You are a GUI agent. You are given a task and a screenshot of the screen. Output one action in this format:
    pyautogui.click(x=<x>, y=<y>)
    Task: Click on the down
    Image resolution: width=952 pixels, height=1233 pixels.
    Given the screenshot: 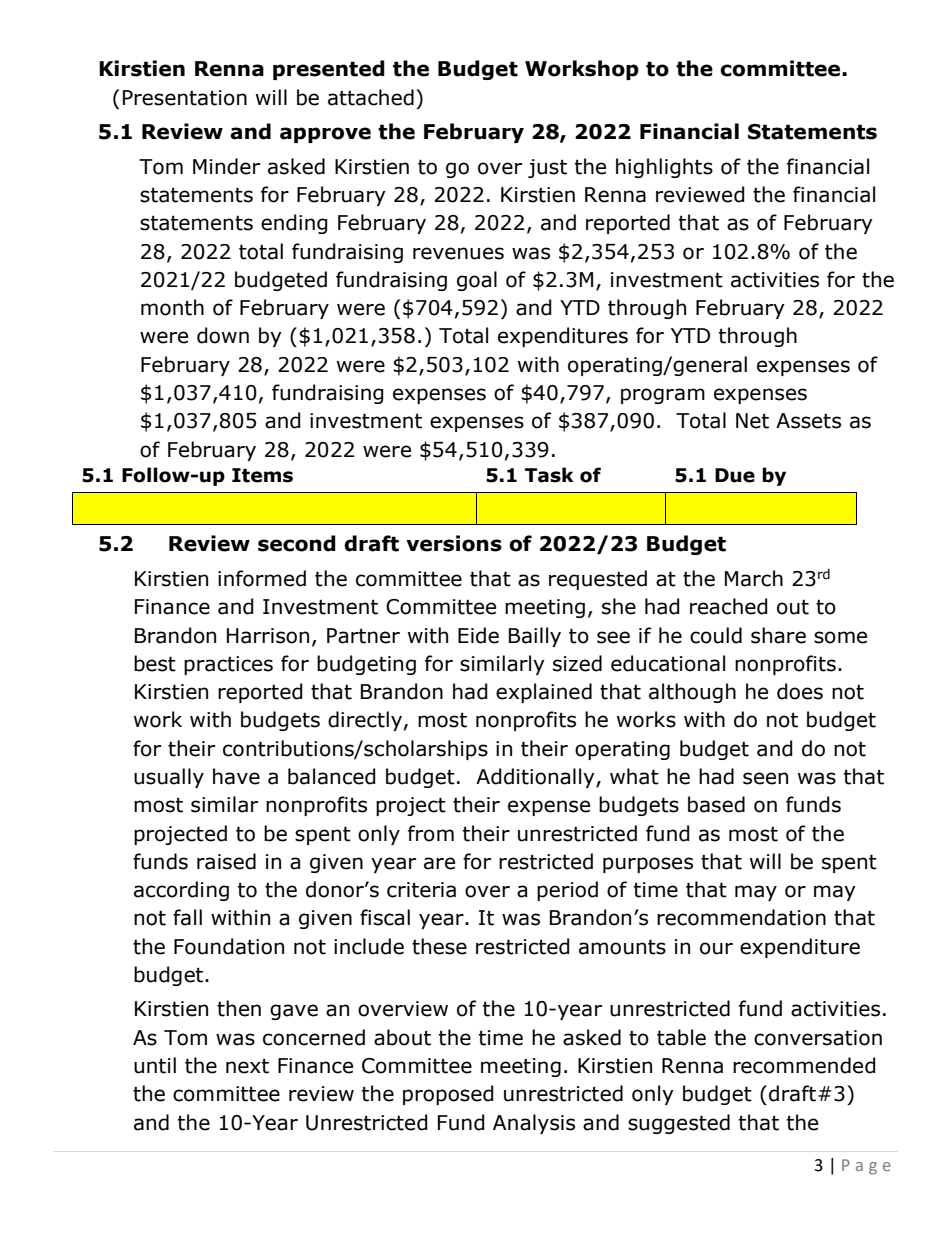 What is the action you would take?
    pyautogui.click(x=223, y=335)
